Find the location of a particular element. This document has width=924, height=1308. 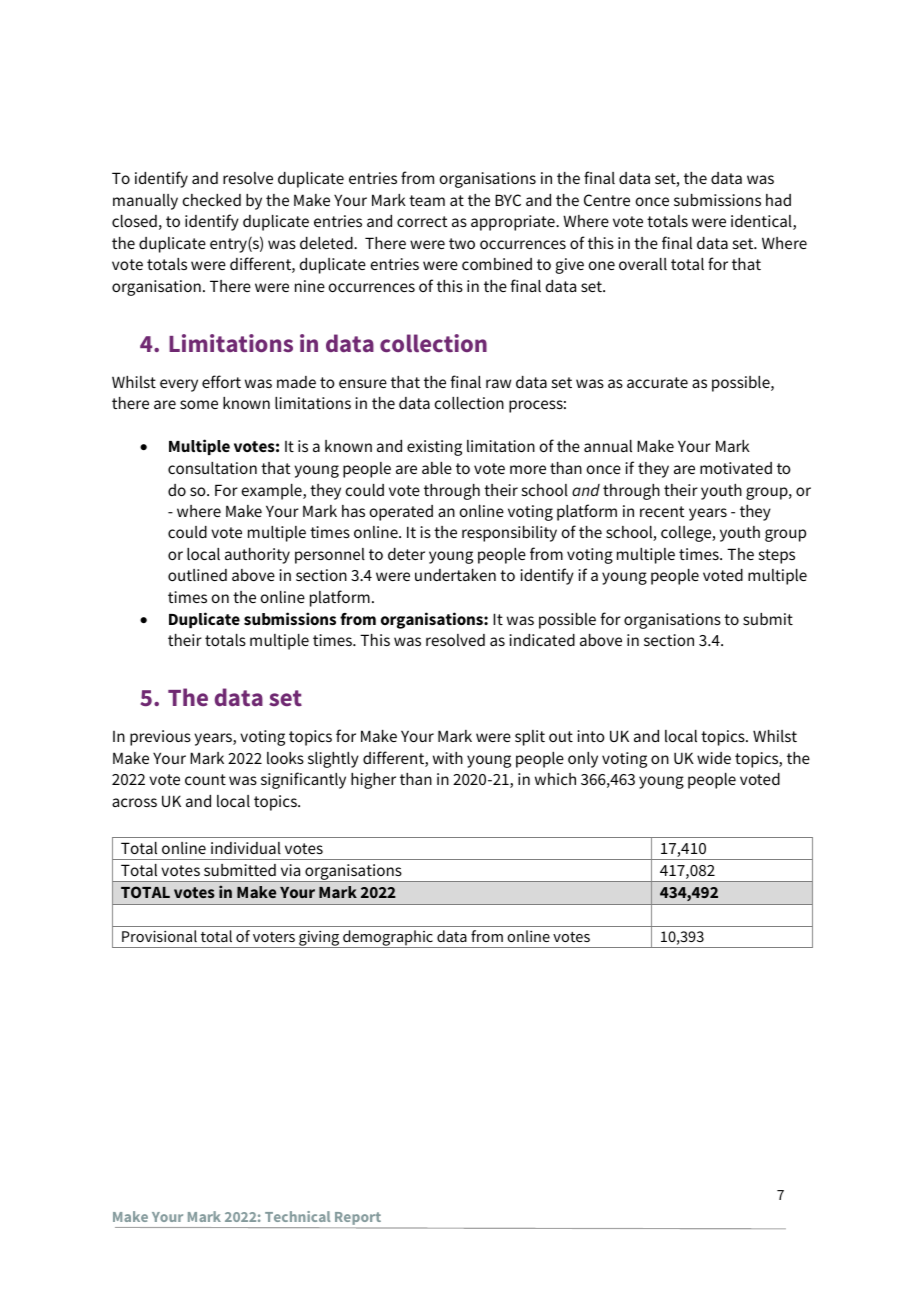

identical is located at coordinates (762, 222).
